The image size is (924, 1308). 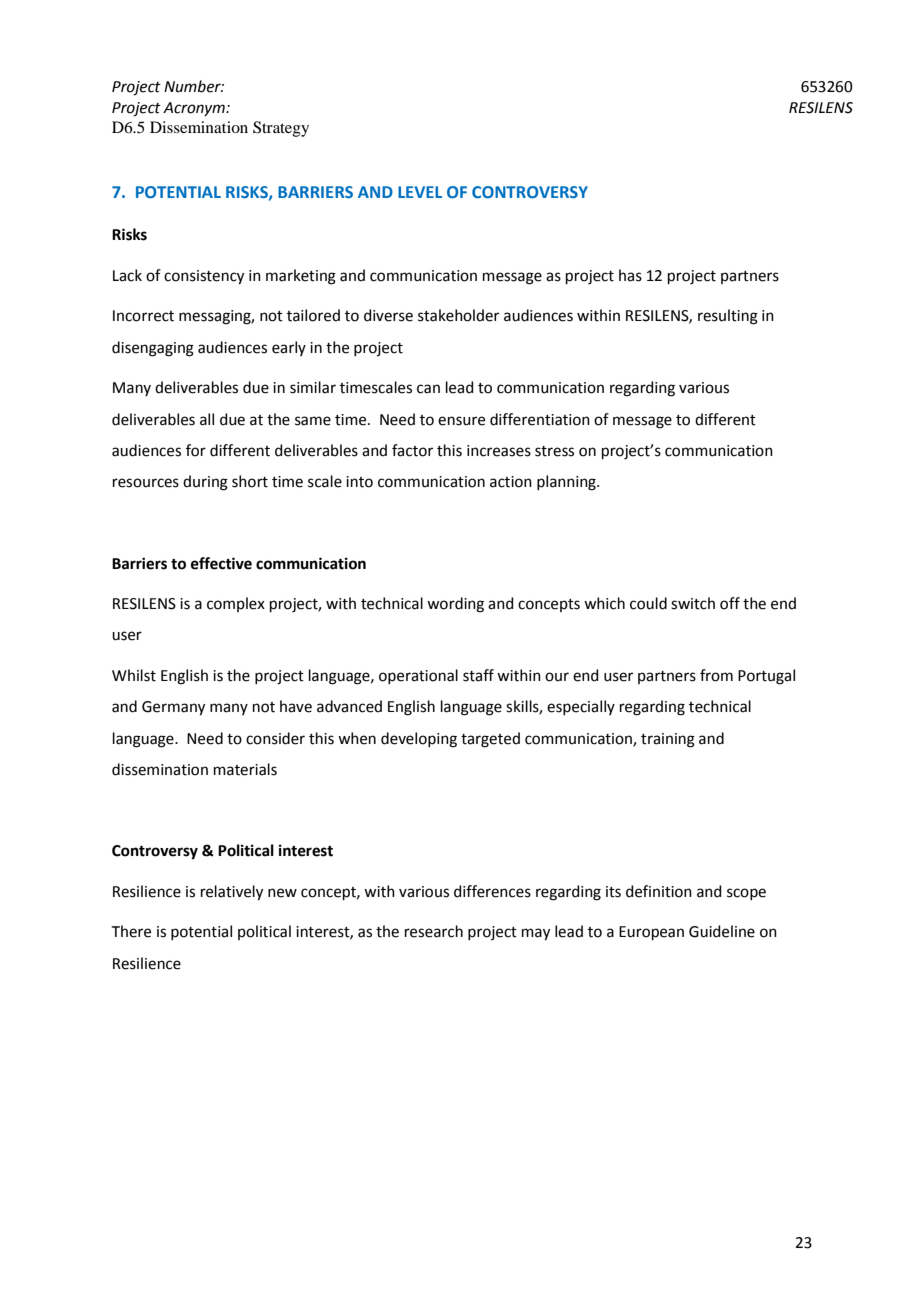 I want to click on Acronym, so click(x=195, y=109).
